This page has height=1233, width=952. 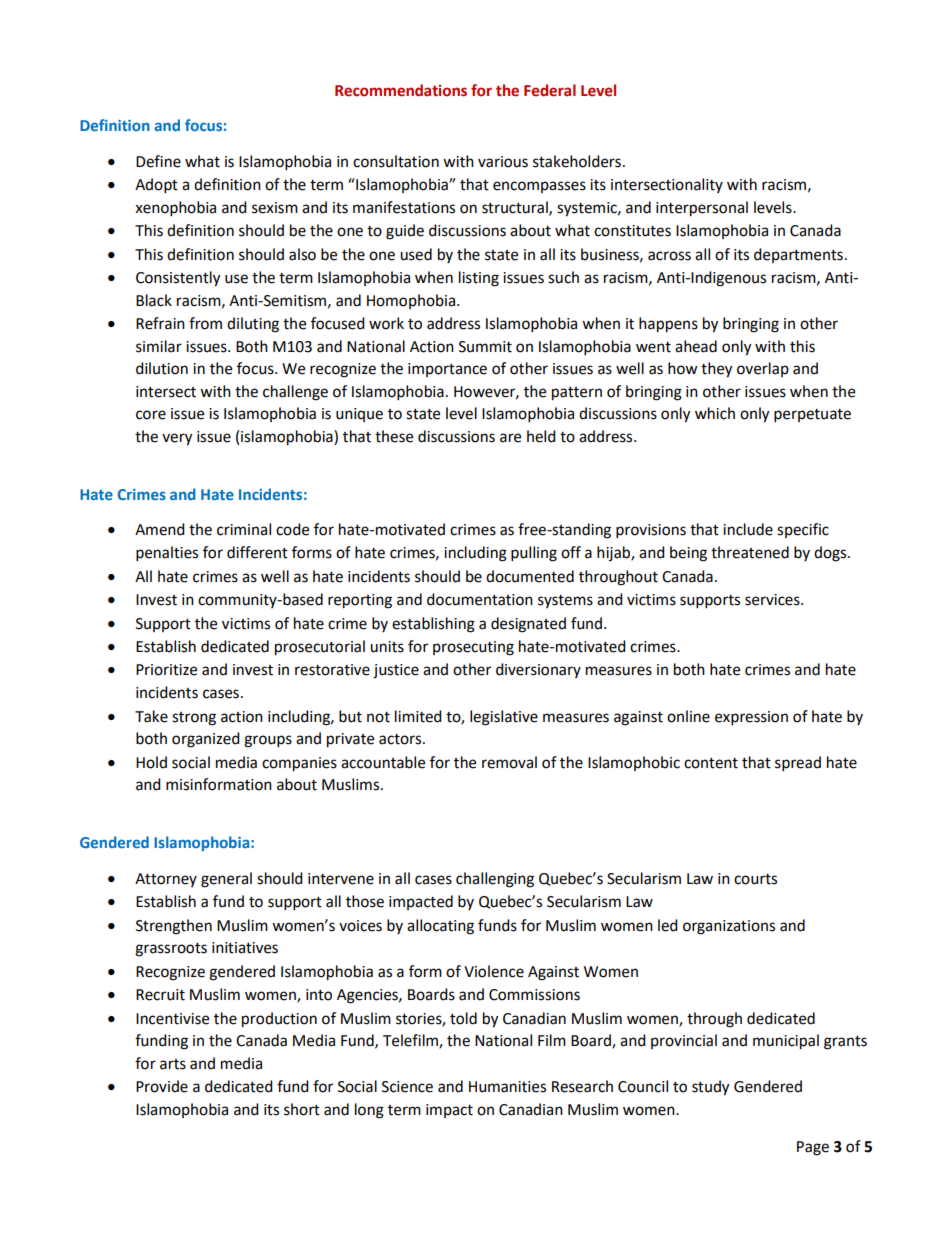 What do you see at coordinates (206, 740) in the page?
I see `organized` at bounding box center [206, 740].
